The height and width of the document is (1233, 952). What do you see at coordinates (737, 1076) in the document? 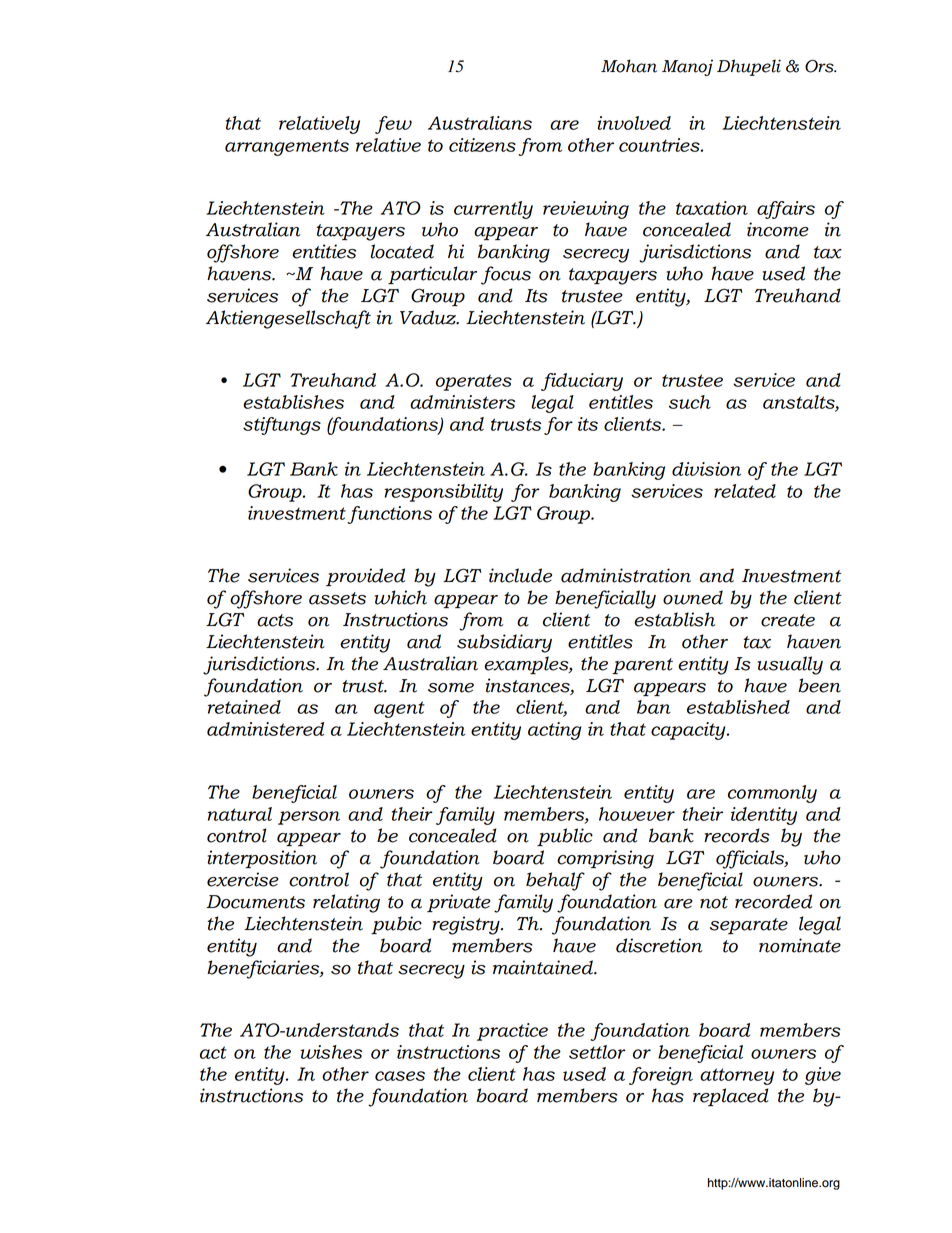
I see `attorney` at bounding box center [737, 1076].
